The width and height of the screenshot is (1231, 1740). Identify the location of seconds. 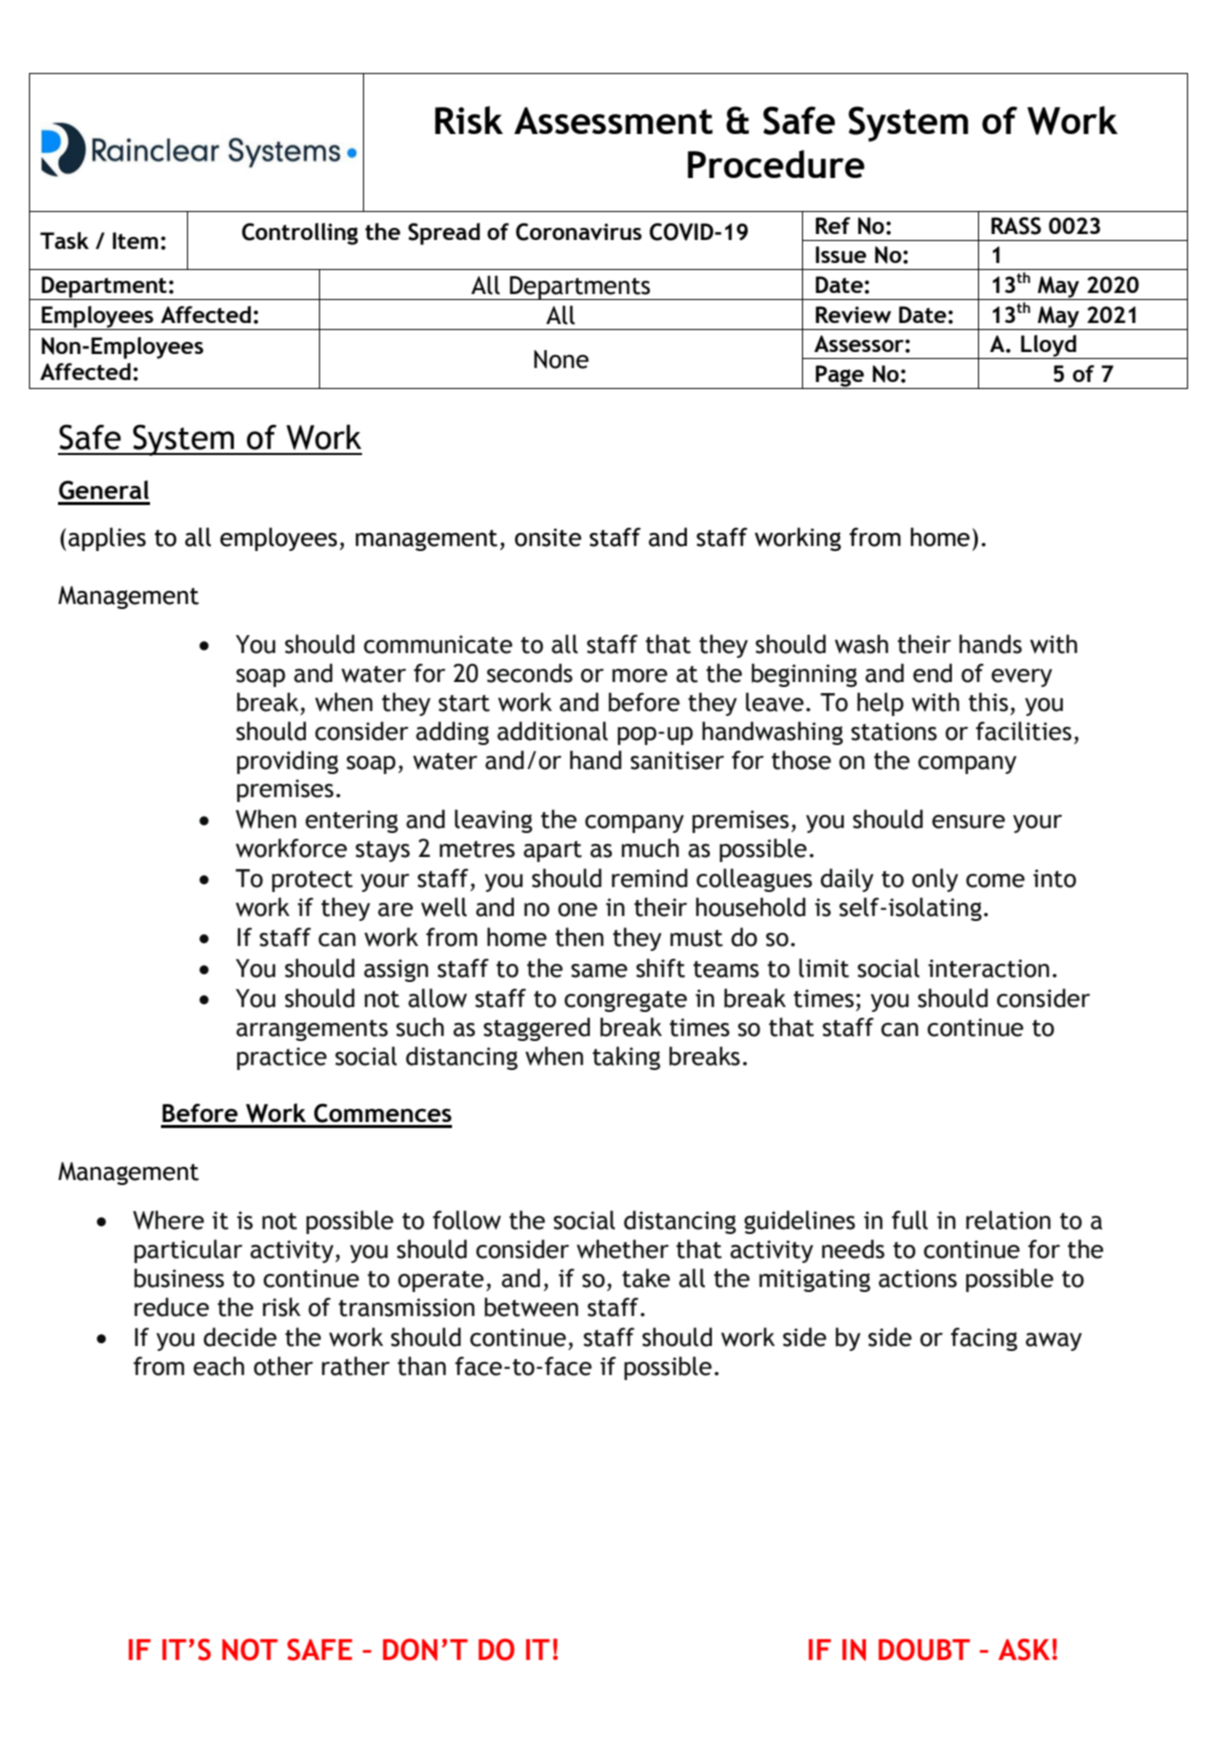
(530, 673).
